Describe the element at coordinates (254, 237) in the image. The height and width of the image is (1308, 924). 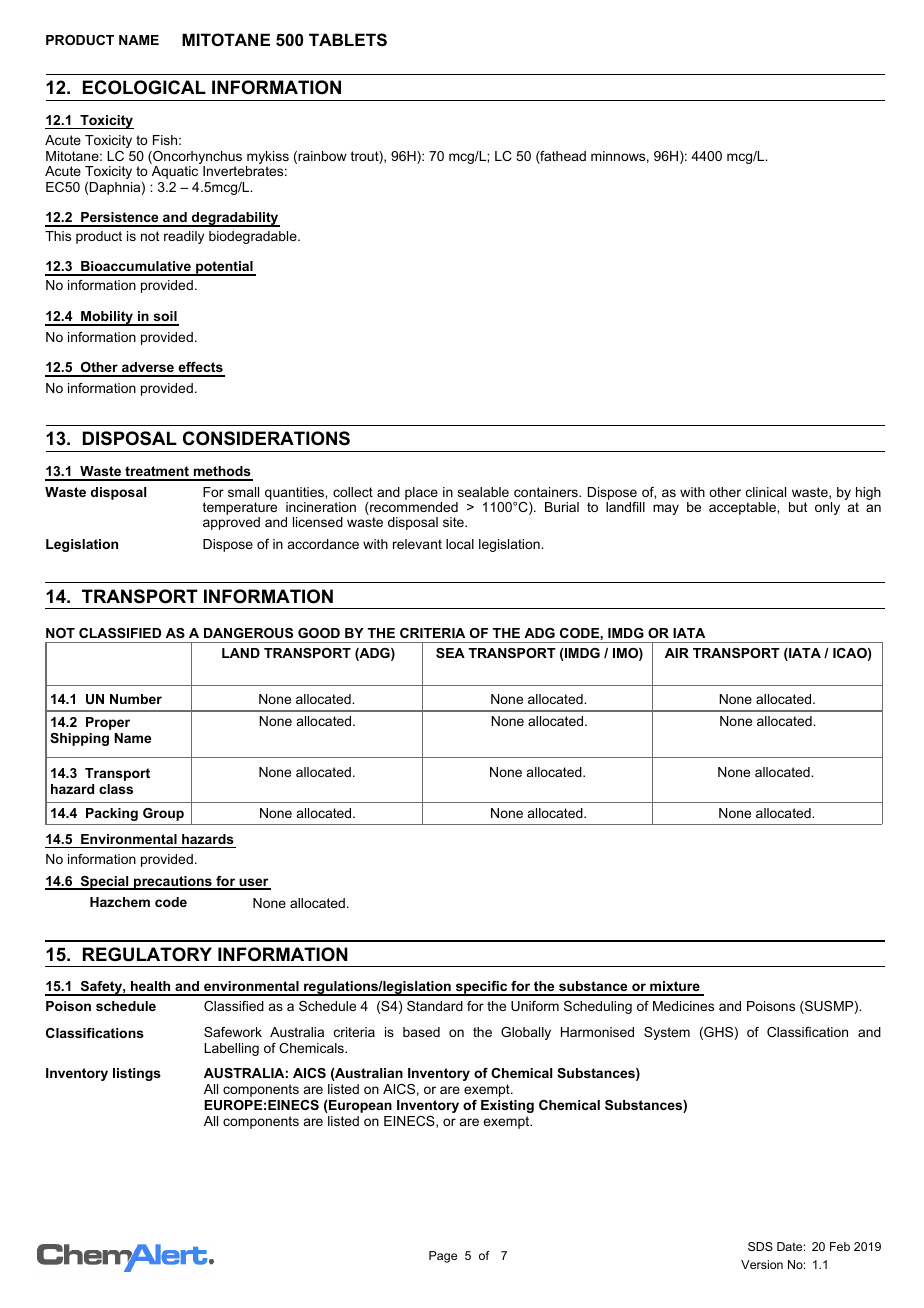
I see `biodegradable` at that location.
